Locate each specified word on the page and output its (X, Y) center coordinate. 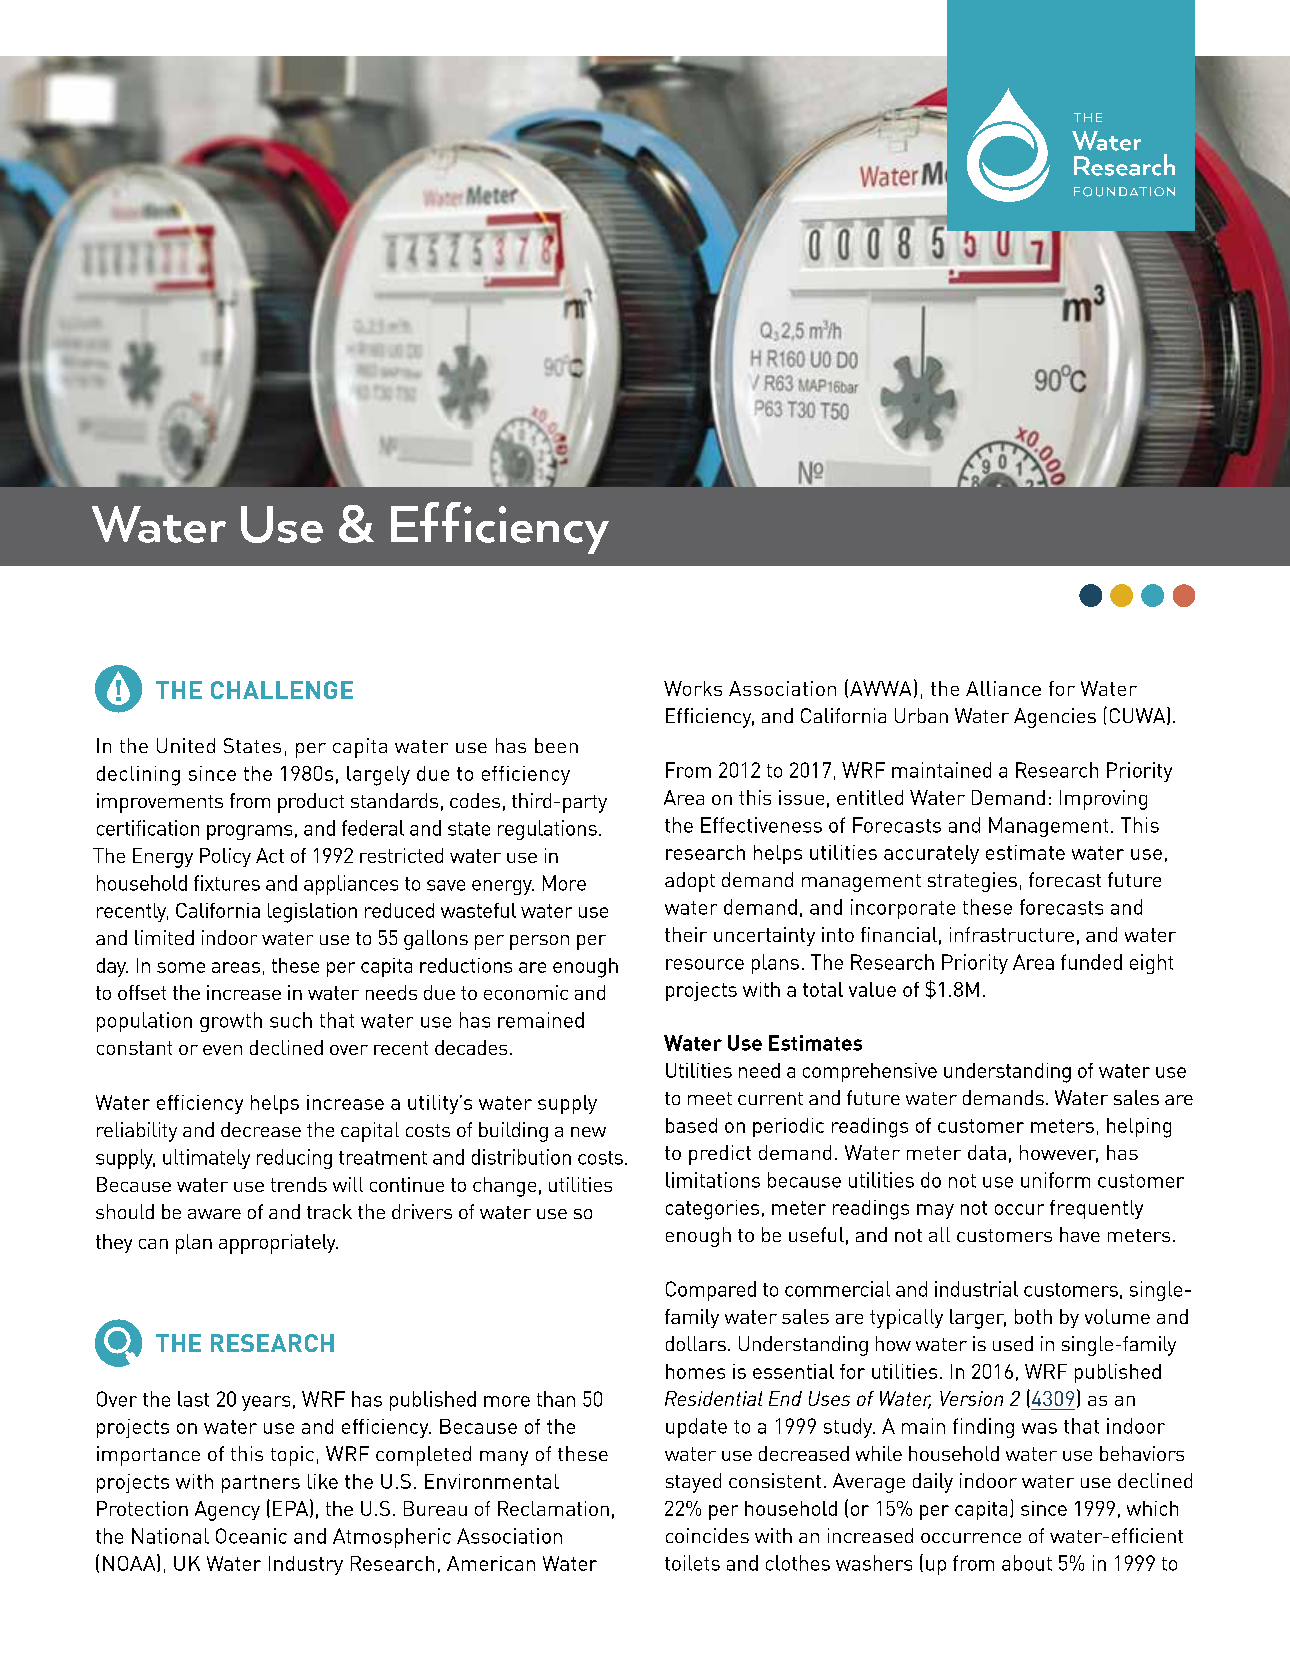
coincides (707, 1535)
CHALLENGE (282, 690)
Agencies (1055, 718)
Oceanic (251, 1536)
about (1027, 1563)
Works (693, 688)
